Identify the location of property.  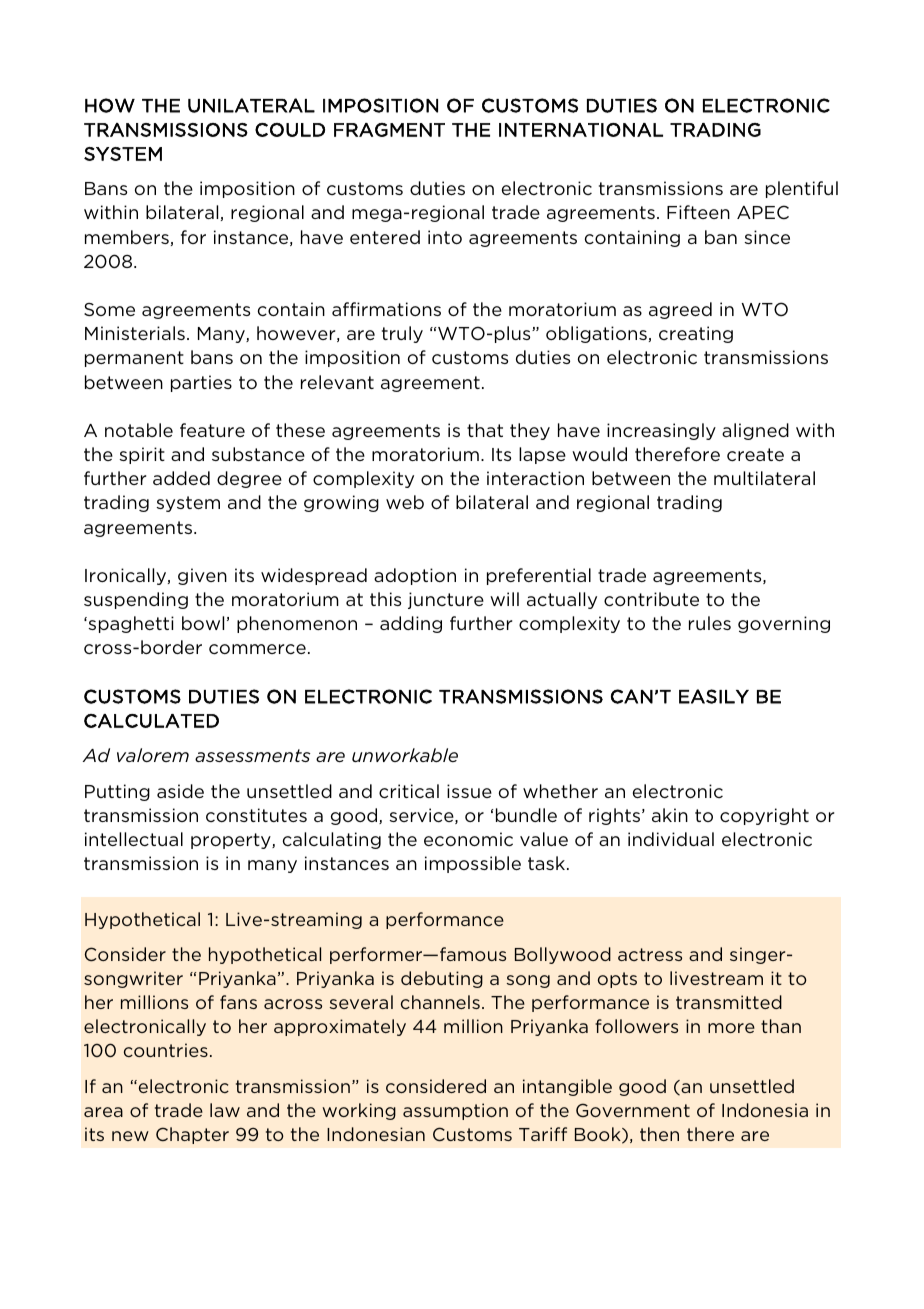
(232, 841).
